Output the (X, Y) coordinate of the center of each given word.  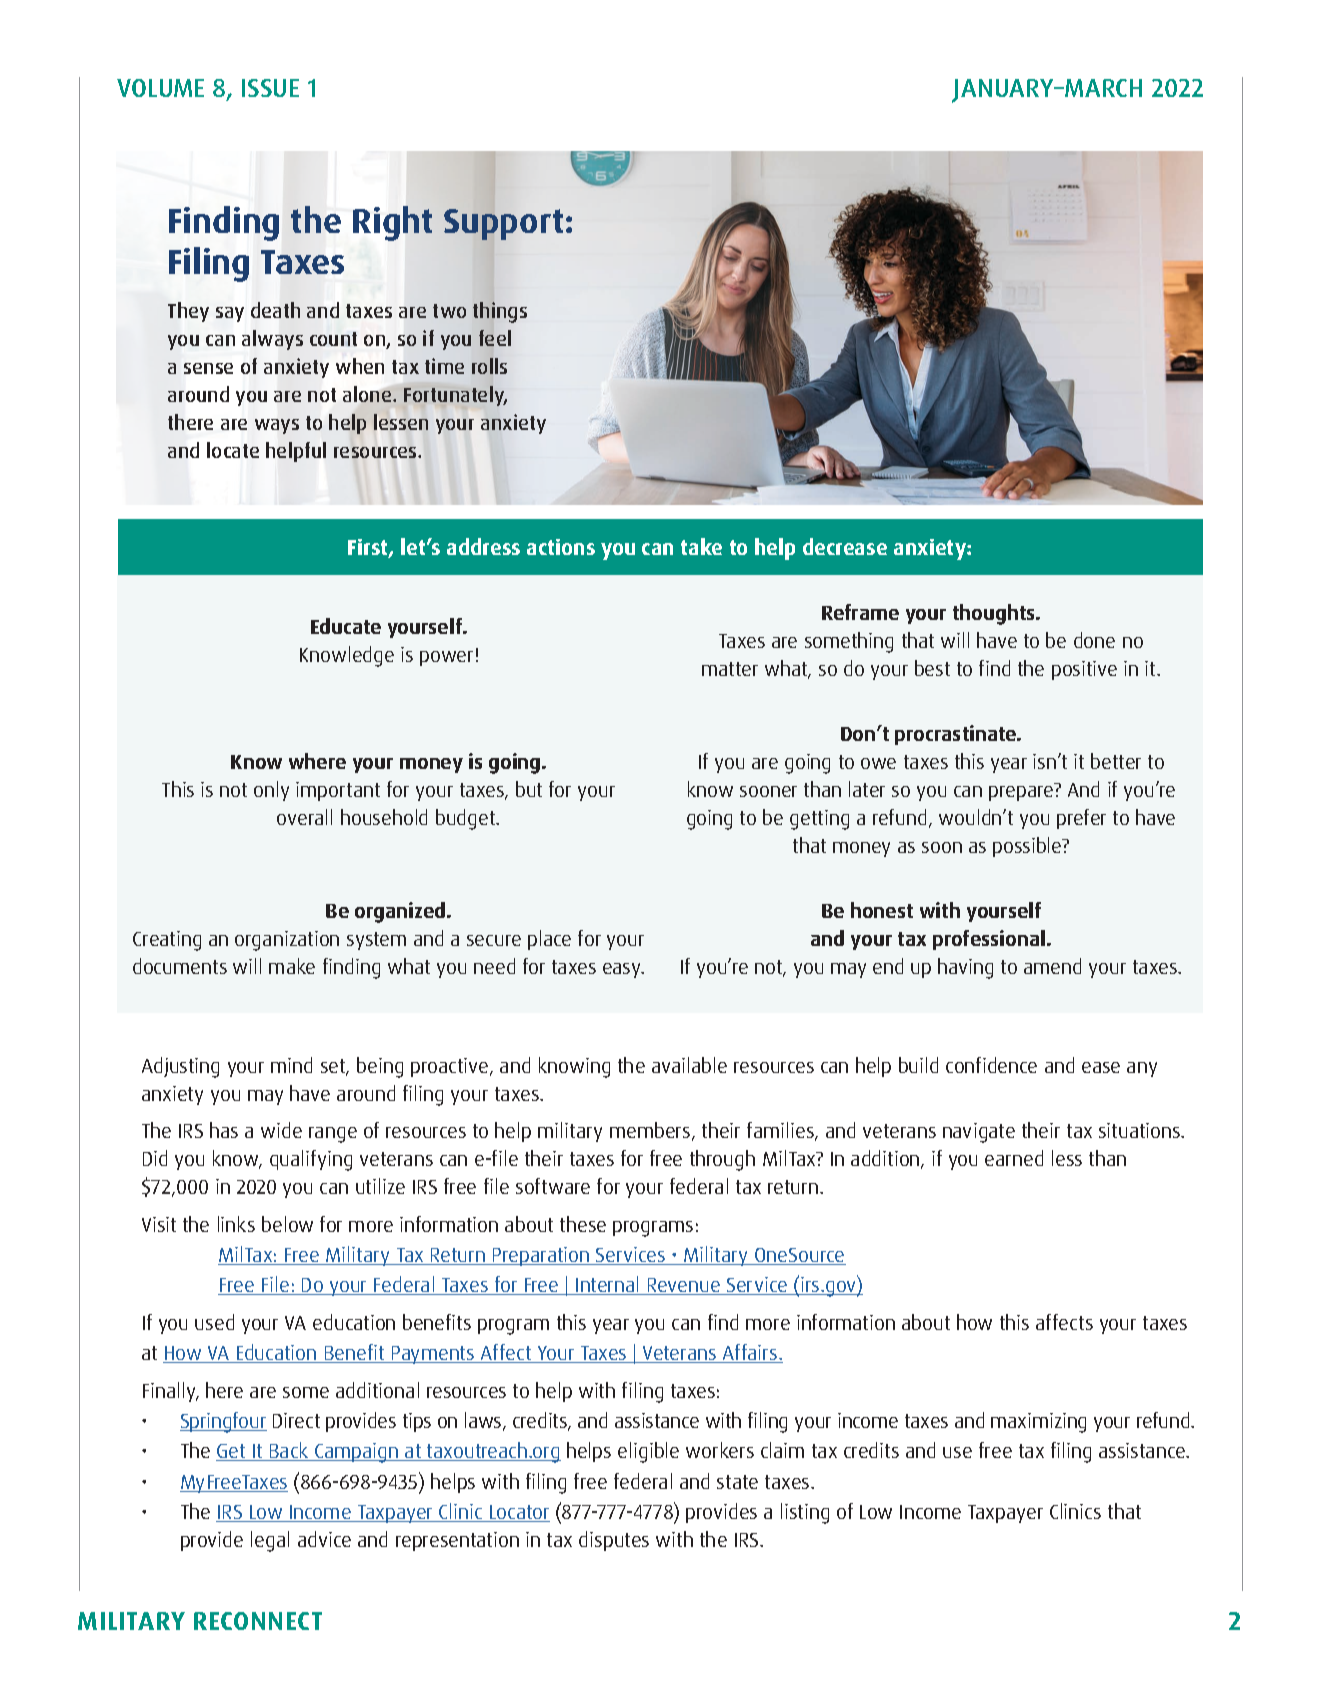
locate (233, 450)
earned (1014, 1158)
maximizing (1038, 1423)
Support (503, 224)
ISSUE (270, 88)
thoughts (995, 614)
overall (304, 817)
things (500, 312)
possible (1028, 847)
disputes (614, 1541)
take (701, 546)
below (287, 1224)
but (529, 789)
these (583, 1224)
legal (270, 1541)
